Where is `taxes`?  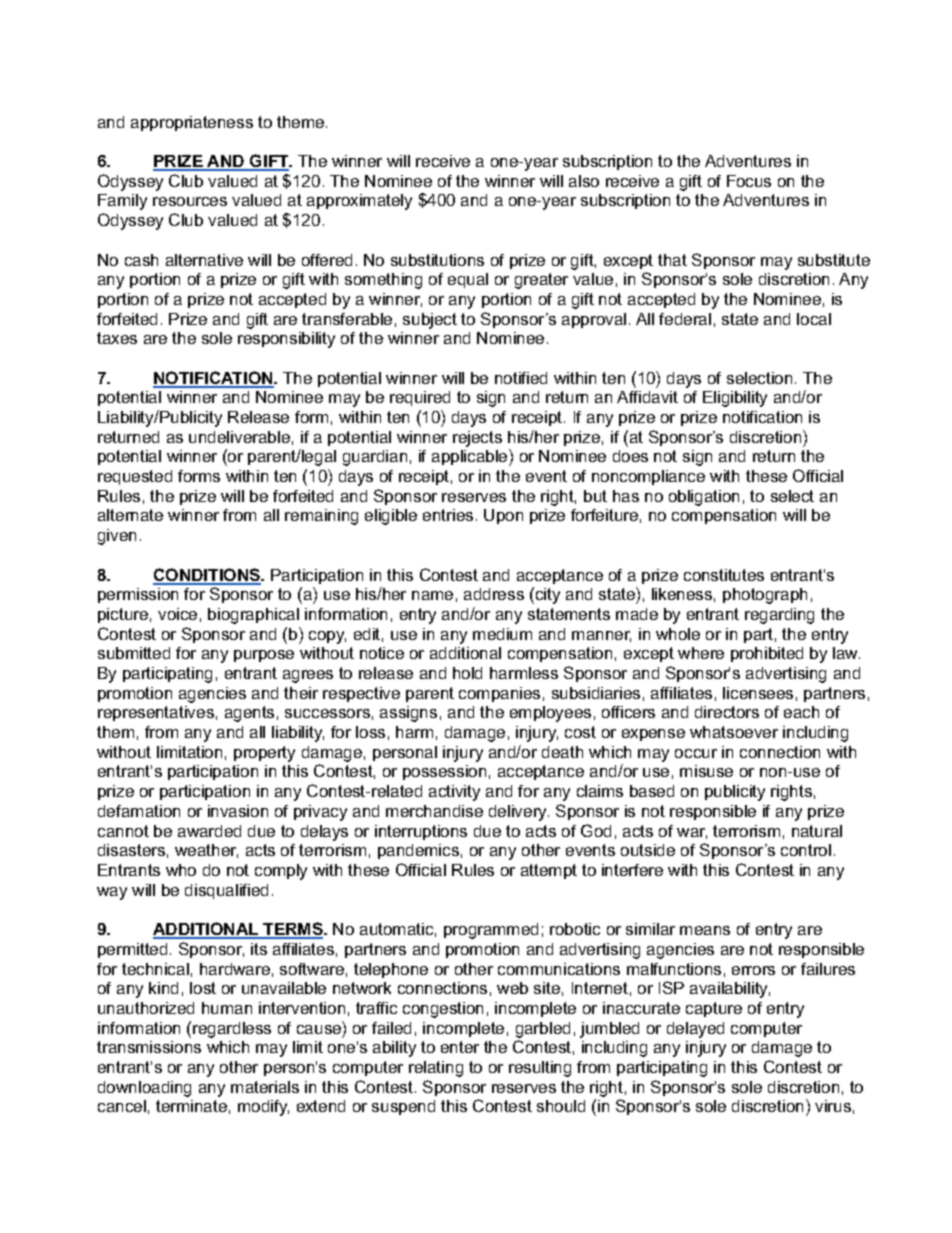
taxes is located at coordinates (117, 338).
